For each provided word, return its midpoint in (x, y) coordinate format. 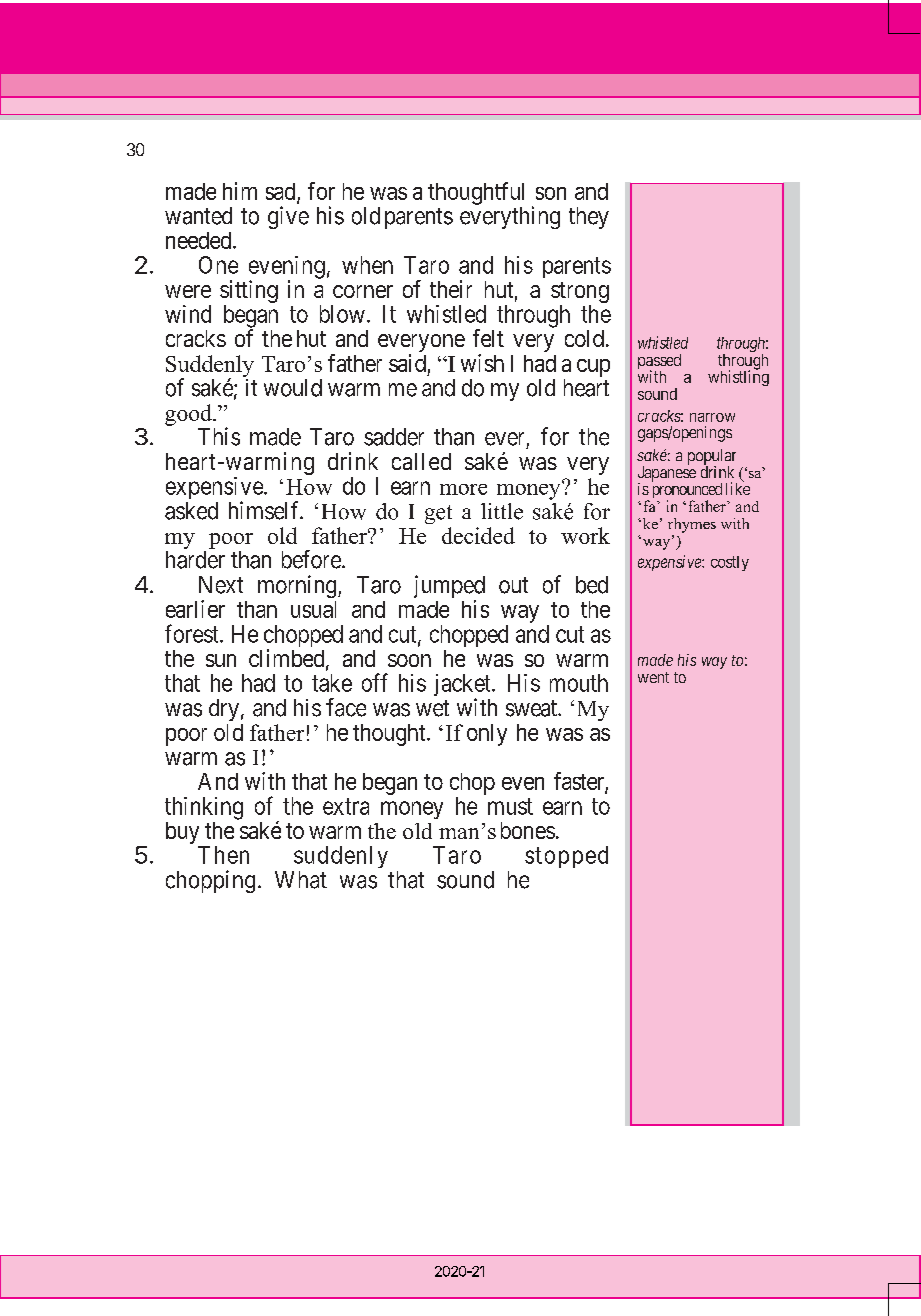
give (288, 217)
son (551, 193)
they (589, 218)
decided (478, 535)
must (510, 806)
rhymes (692, 525)
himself (265, 510)
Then (223, 855)
